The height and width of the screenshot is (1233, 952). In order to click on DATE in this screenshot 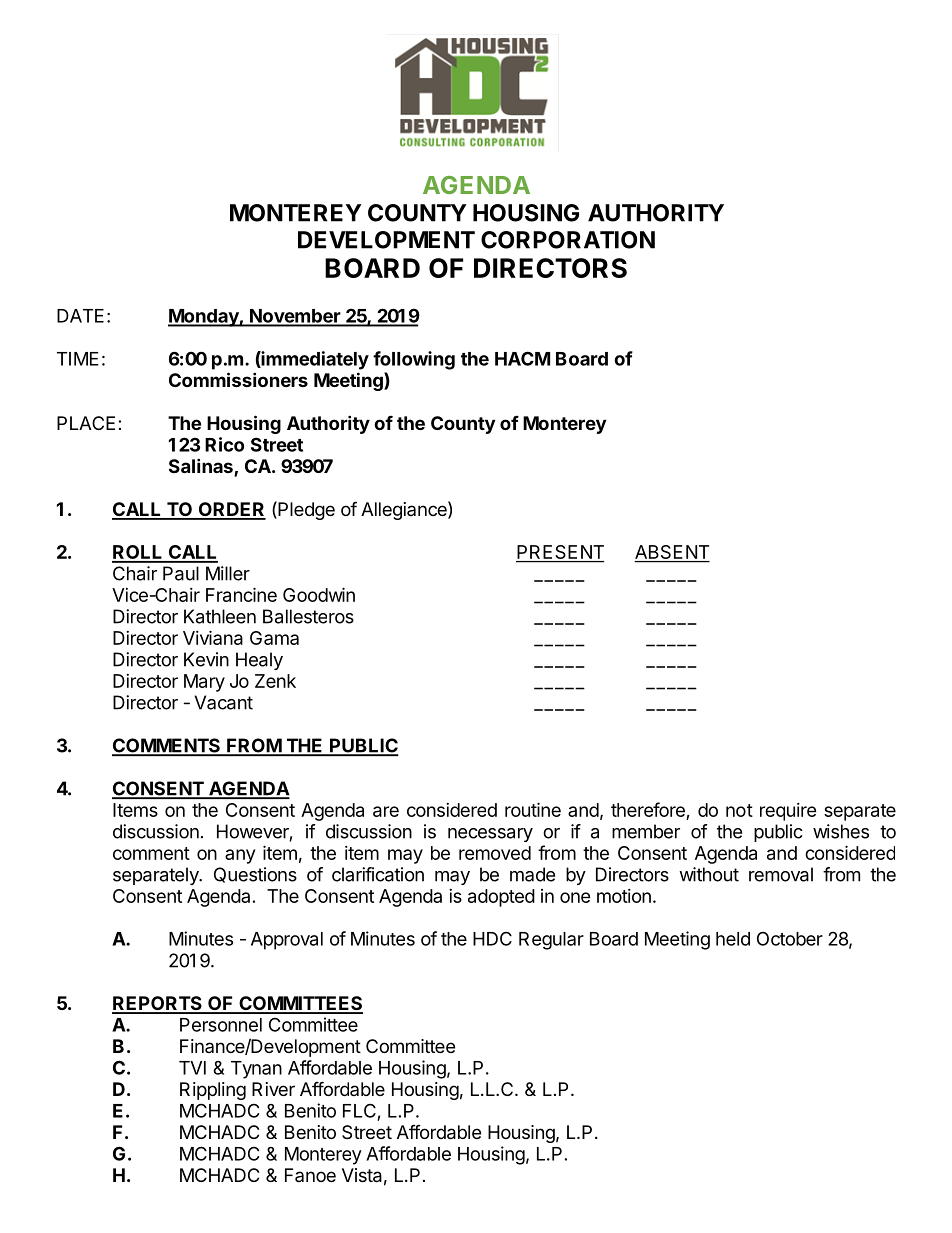, I will do `click(80, 316)`.
